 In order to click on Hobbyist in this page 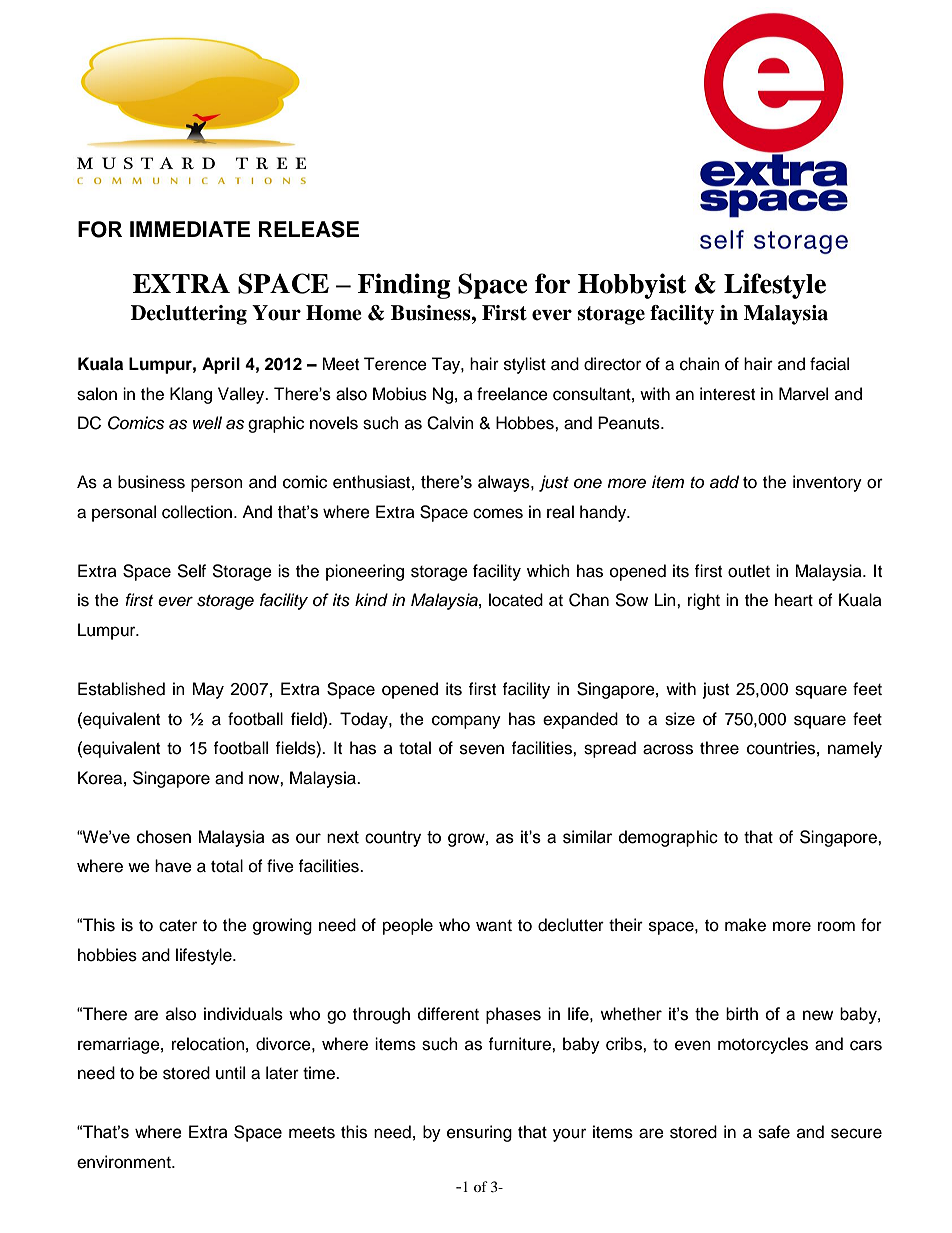, I will do `click(632, 286)`.
